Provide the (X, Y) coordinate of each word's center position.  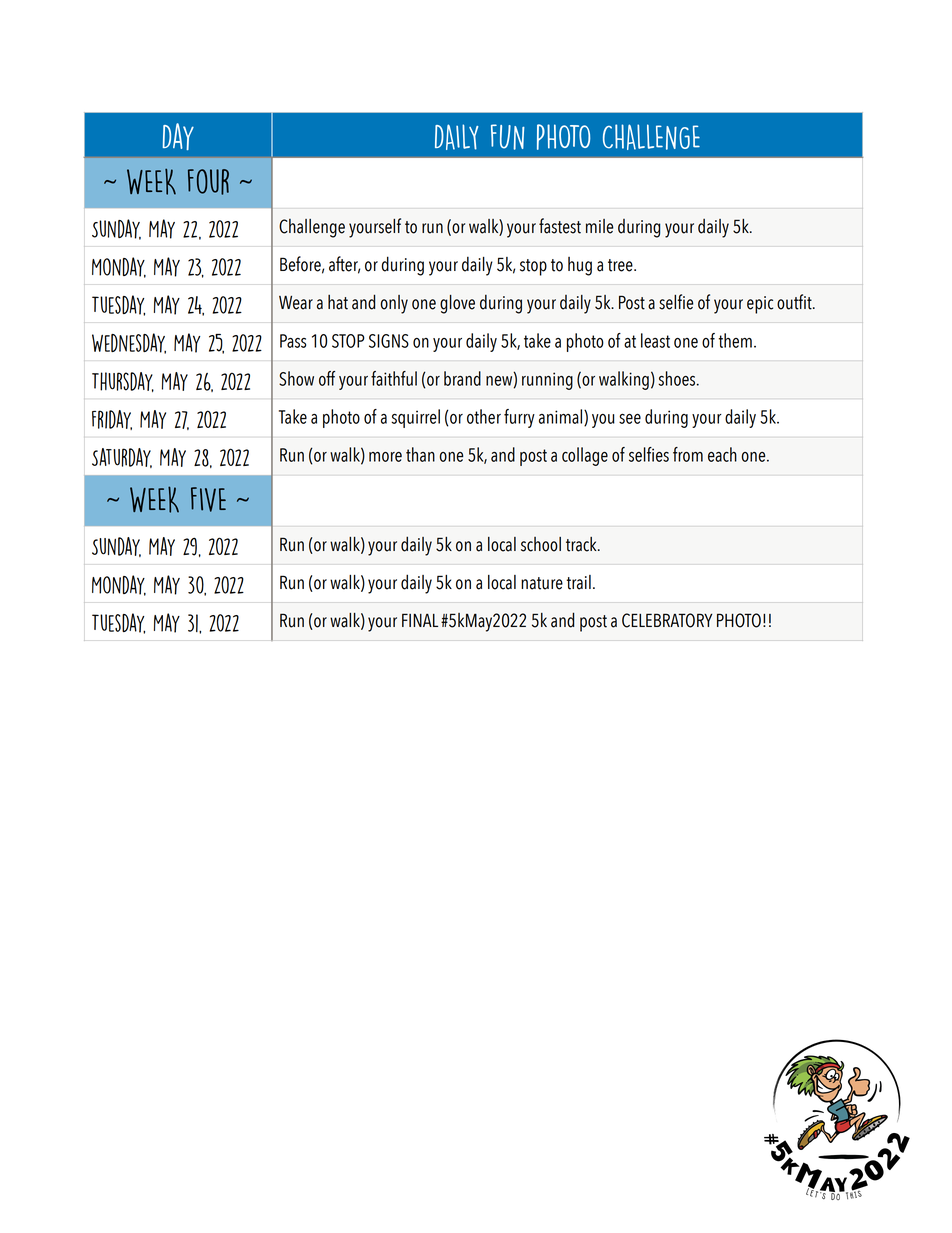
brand (462, 378)
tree (621, 265)
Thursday (123, 382)
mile (599, 226)
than (420, 454)
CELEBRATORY (667, 620)
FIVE (208, 499)
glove (457, 304)
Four (208, 182)
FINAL (420, 620)
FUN (508, 137)
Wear (296, 303)
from (688, 454)
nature (542, 583)
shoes (678, 378)
